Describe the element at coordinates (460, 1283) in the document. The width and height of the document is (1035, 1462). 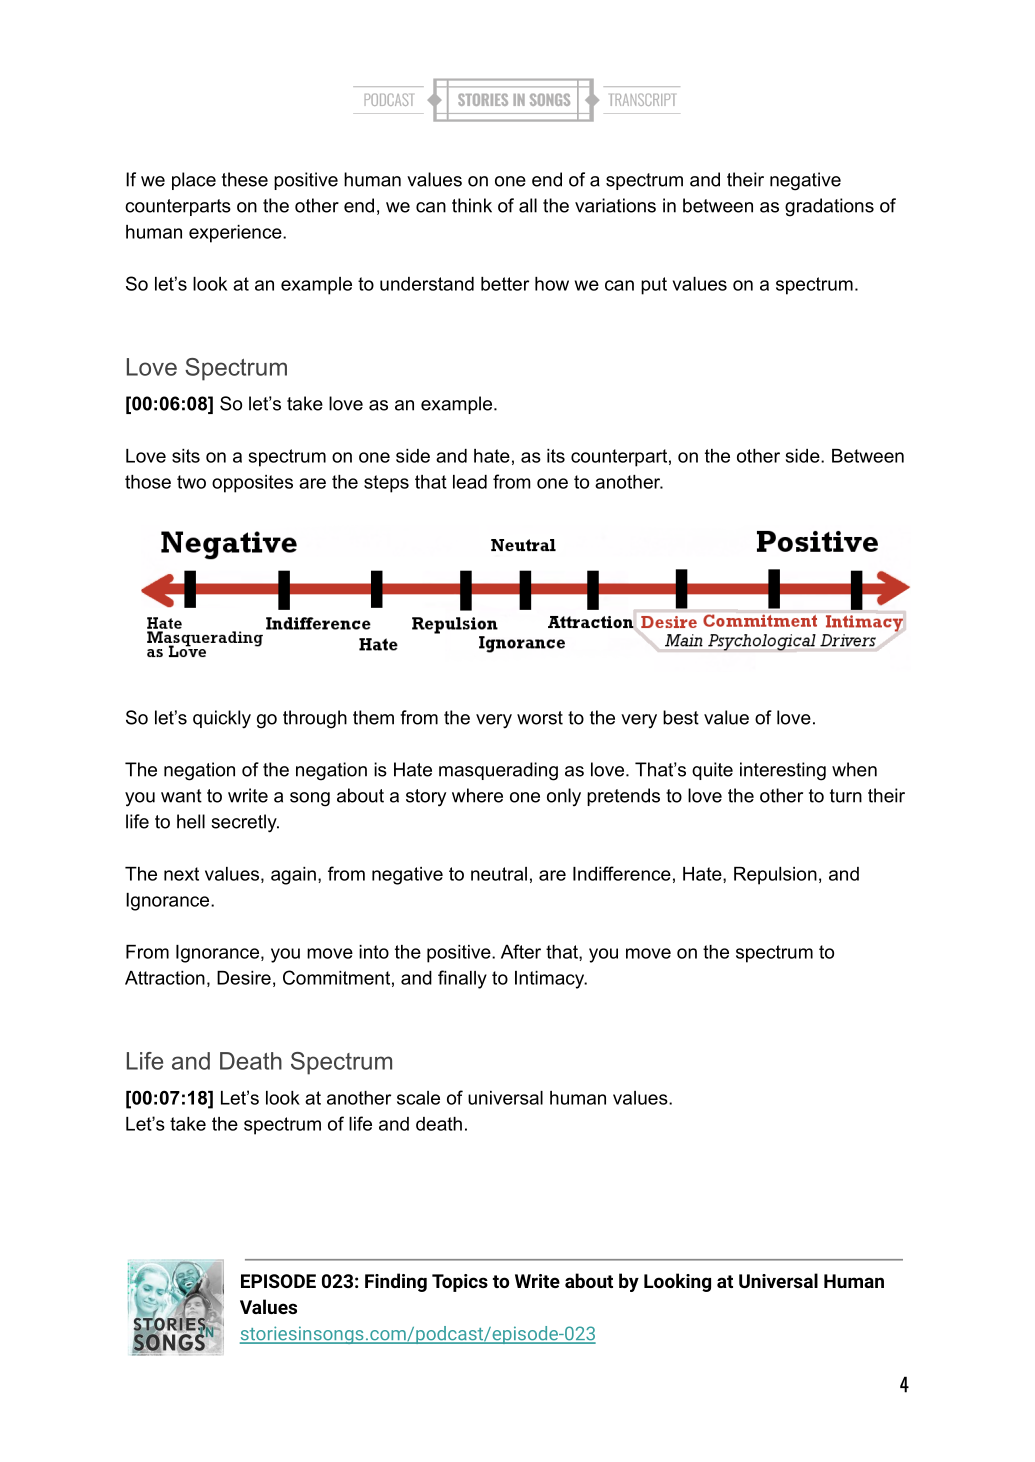
I see `Topics` at that location.
